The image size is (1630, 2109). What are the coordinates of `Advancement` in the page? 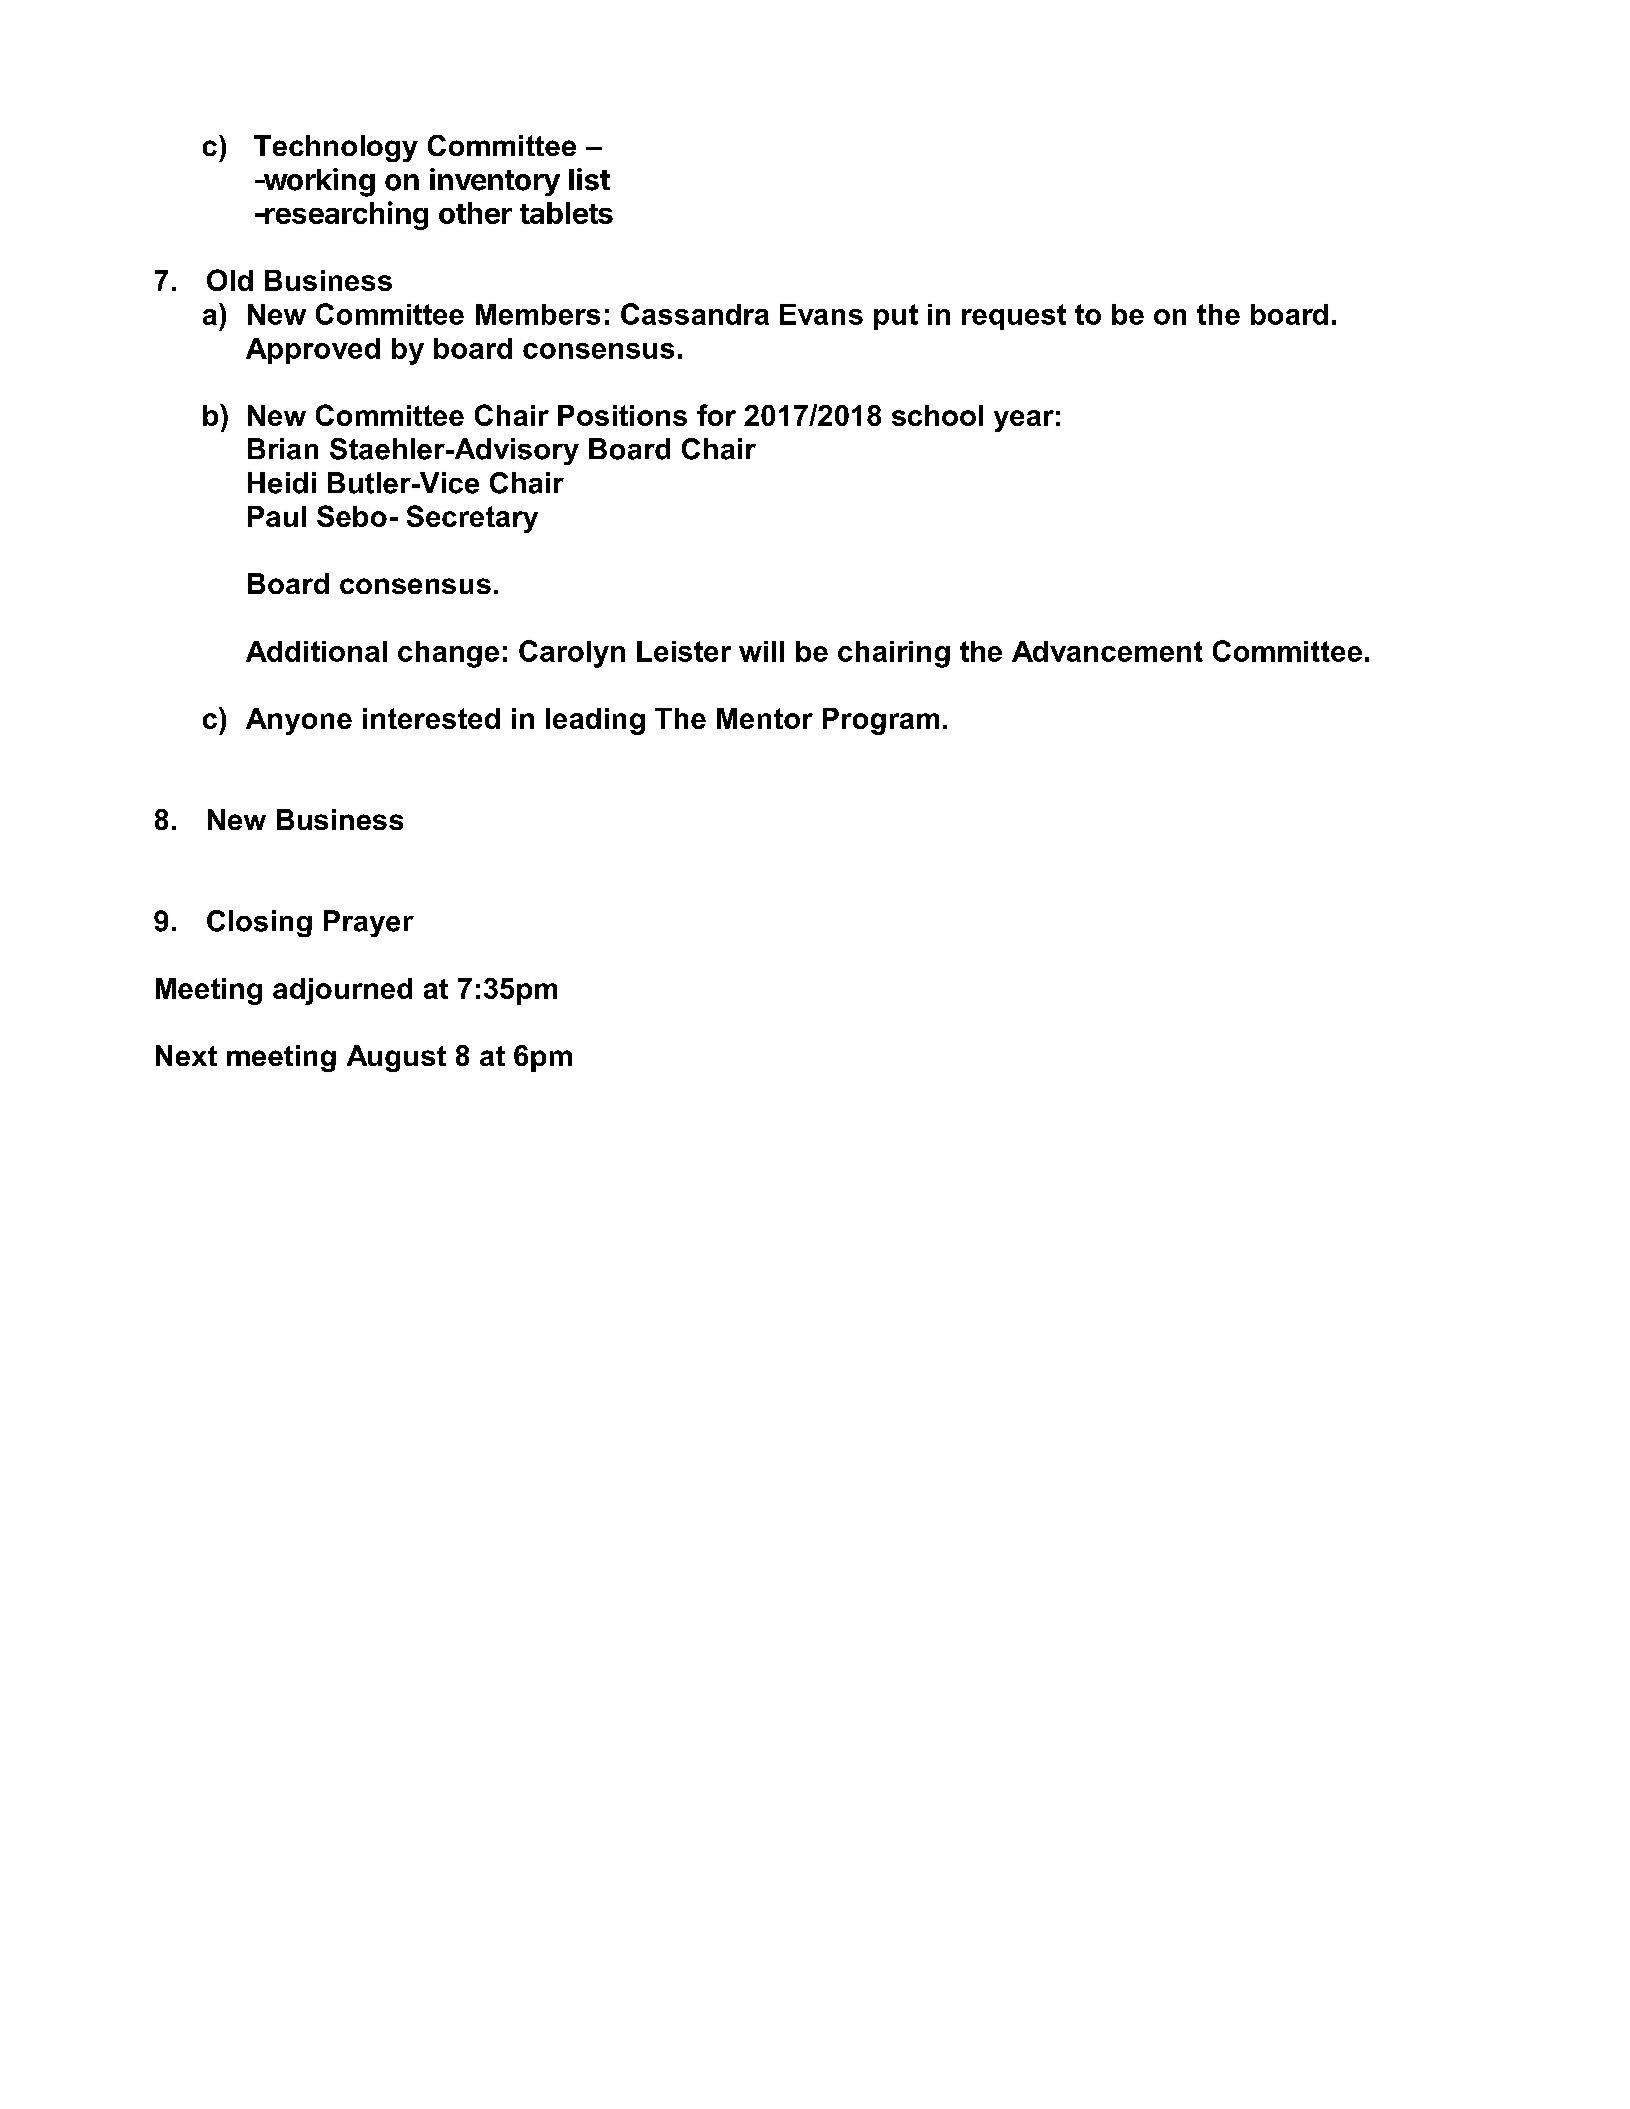 It's located at (1107, 651).
